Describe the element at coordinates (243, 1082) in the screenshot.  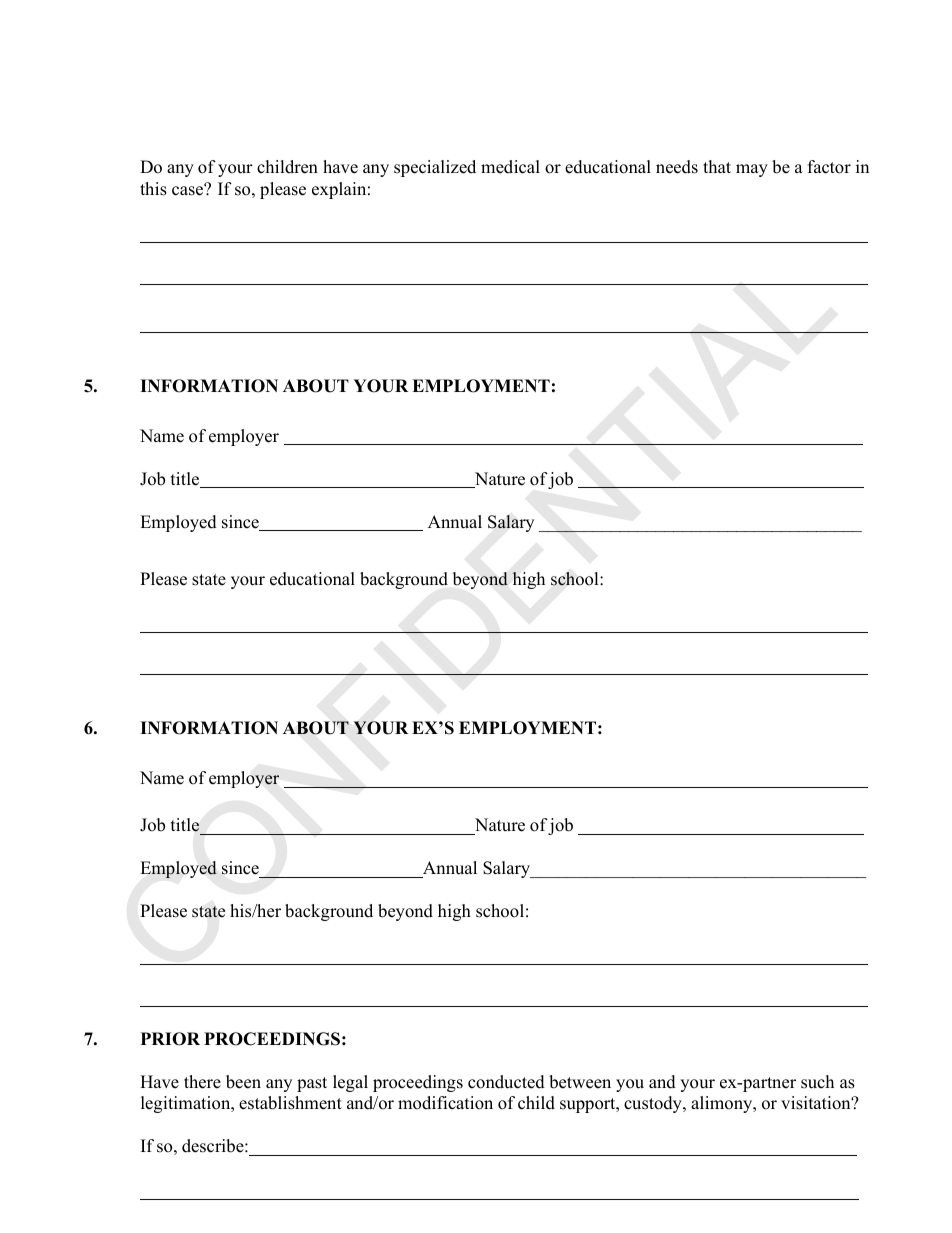
I see `been` at that location.
